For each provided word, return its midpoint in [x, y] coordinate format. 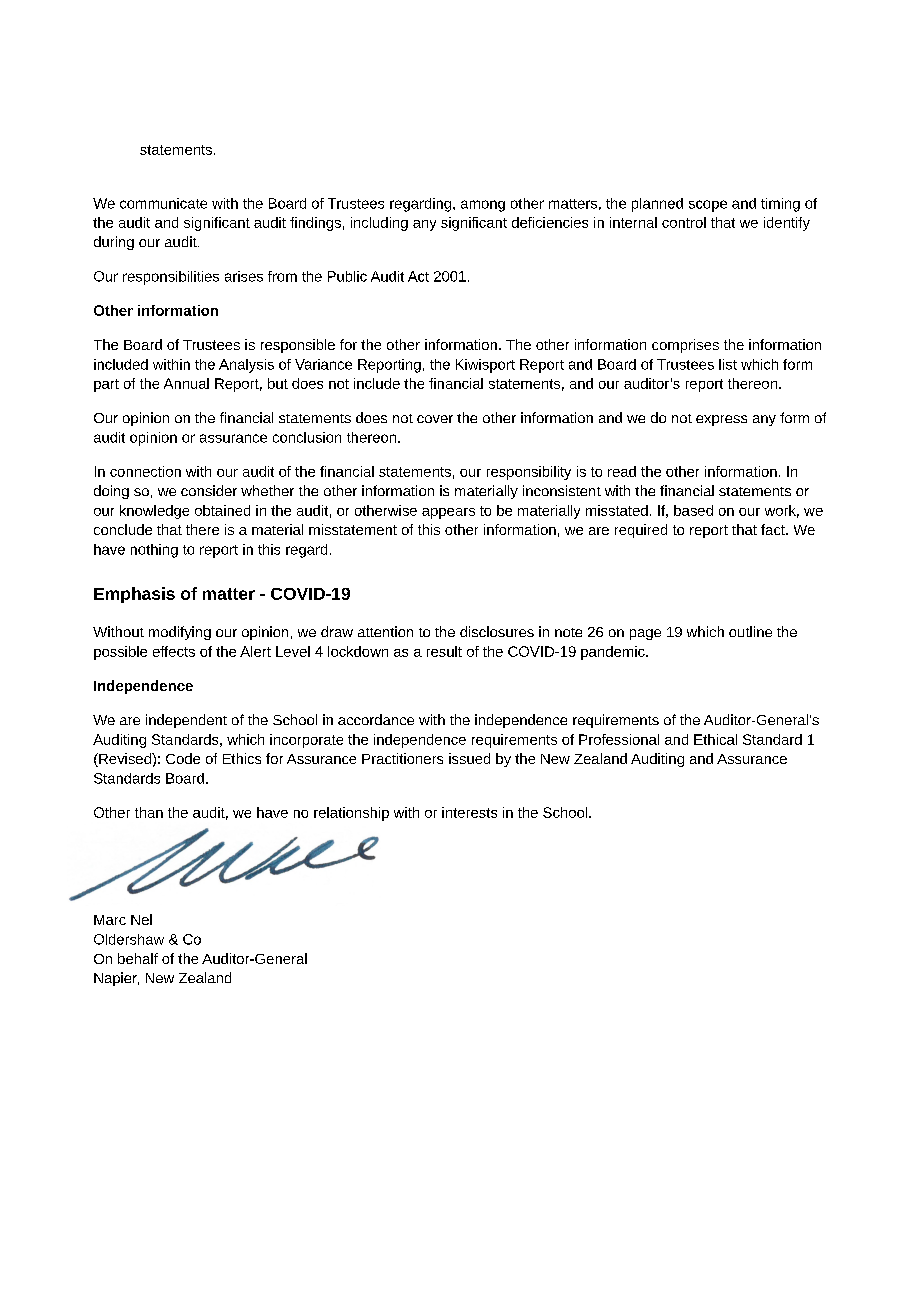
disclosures [497, 631]
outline [750, 631]
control [684, 222]
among [483, 206]
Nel [141, 919]
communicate [163, 203]
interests [469, 812]
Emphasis [134, 595]
